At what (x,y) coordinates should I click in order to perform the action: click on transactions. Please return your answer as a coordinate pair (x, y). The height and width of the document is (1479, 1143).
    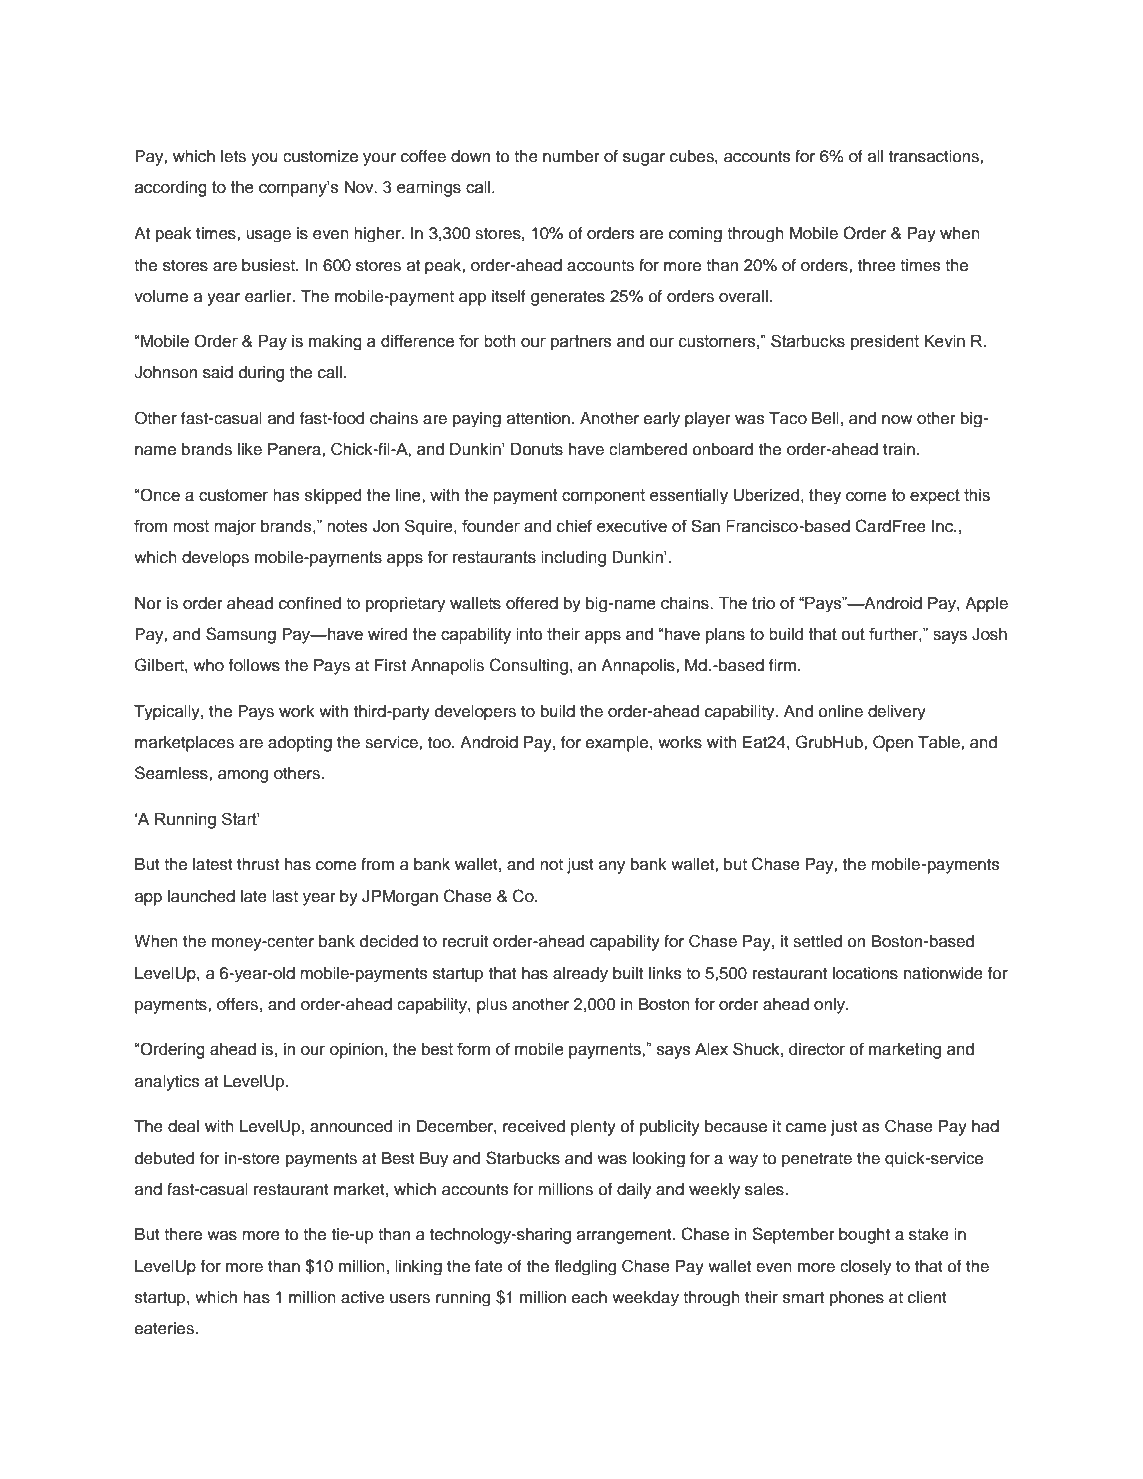
    Looking at the image, I should click on (935, 156).
